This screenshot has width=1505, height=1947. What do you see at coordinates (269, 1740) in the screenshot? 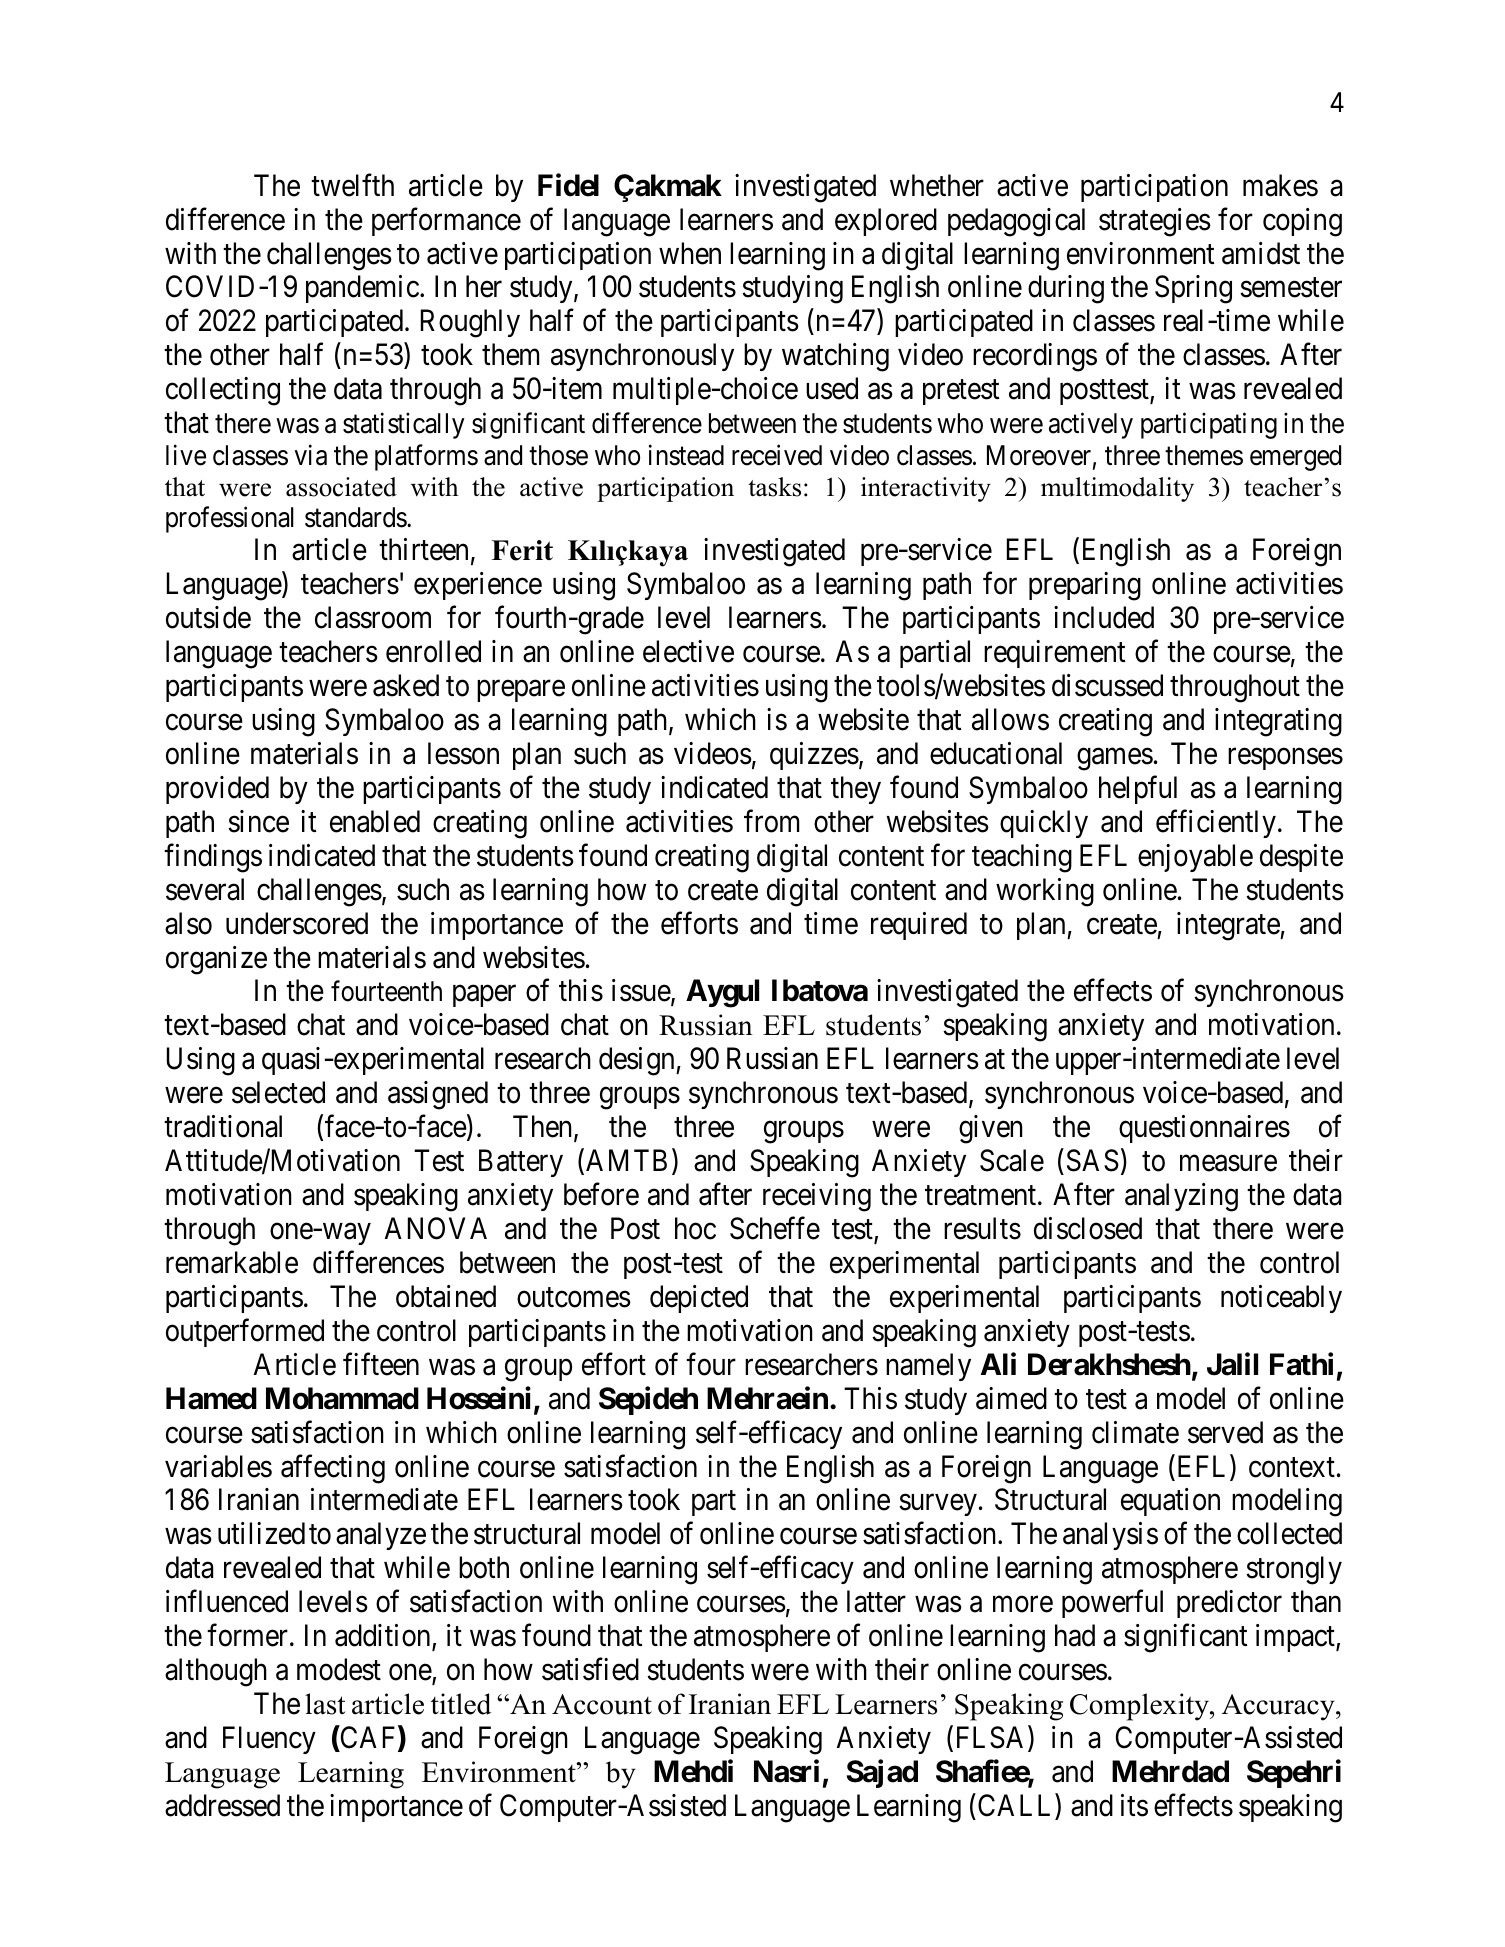
I see `Fluency` at bounding box center [269, 1740].
